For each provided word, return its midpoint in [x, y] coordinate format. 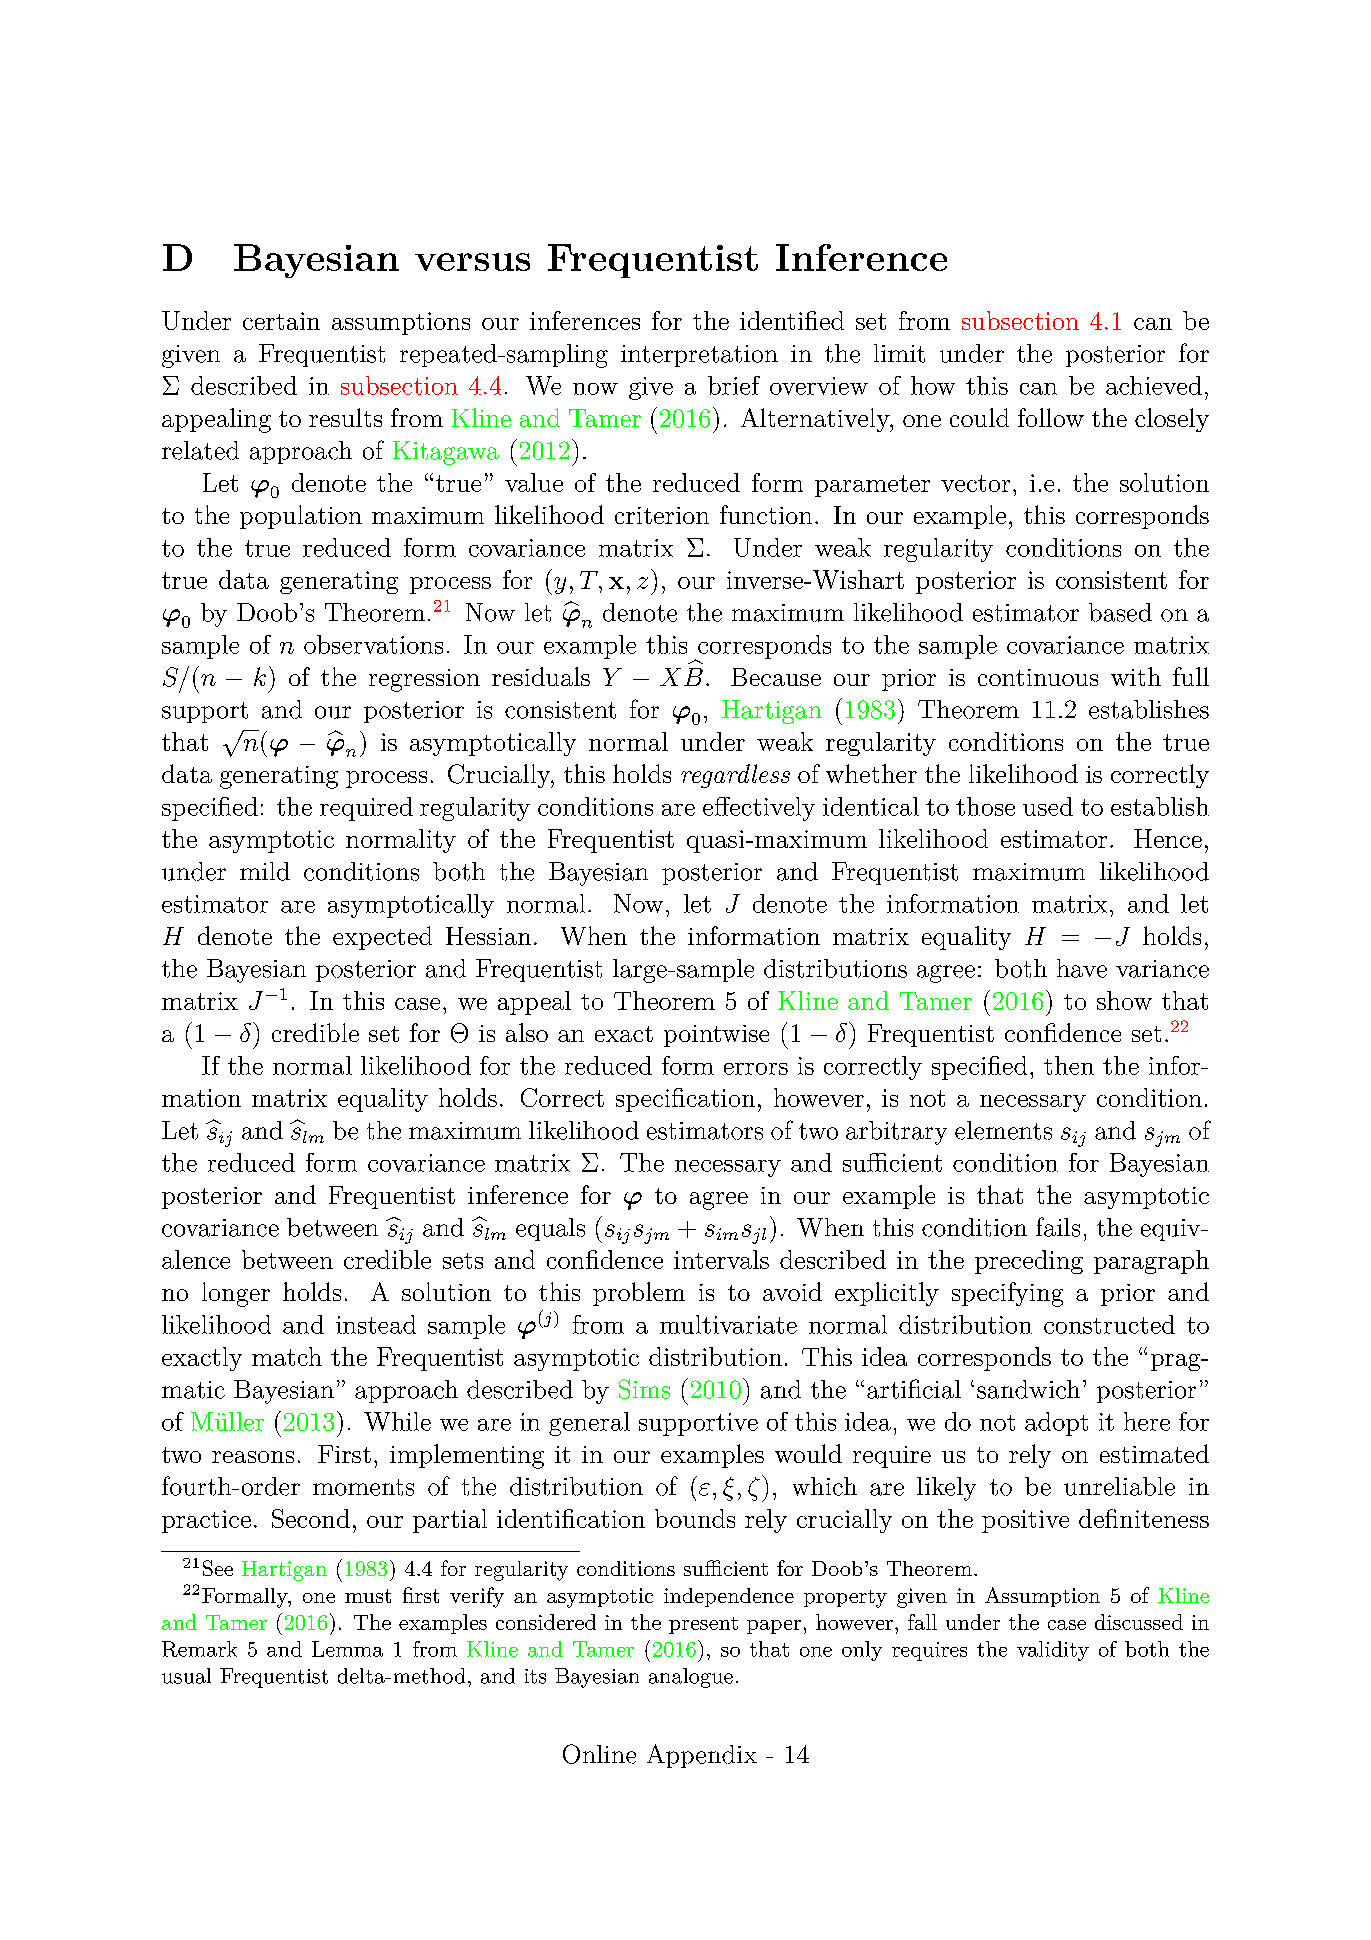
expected [382, 938]
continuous [1038, 677]
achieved [1154, 385]
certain [281, 321]
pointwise [716, 1036]
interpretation [699, 356]
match [287, 1356]
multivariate [728, 1324]
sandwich [1028, 1389]
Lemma [347, 1649]
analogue [691, 1678]
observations [373, 644]
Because [776, 677]
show [1124, 1000]
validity [1053, 1651]
